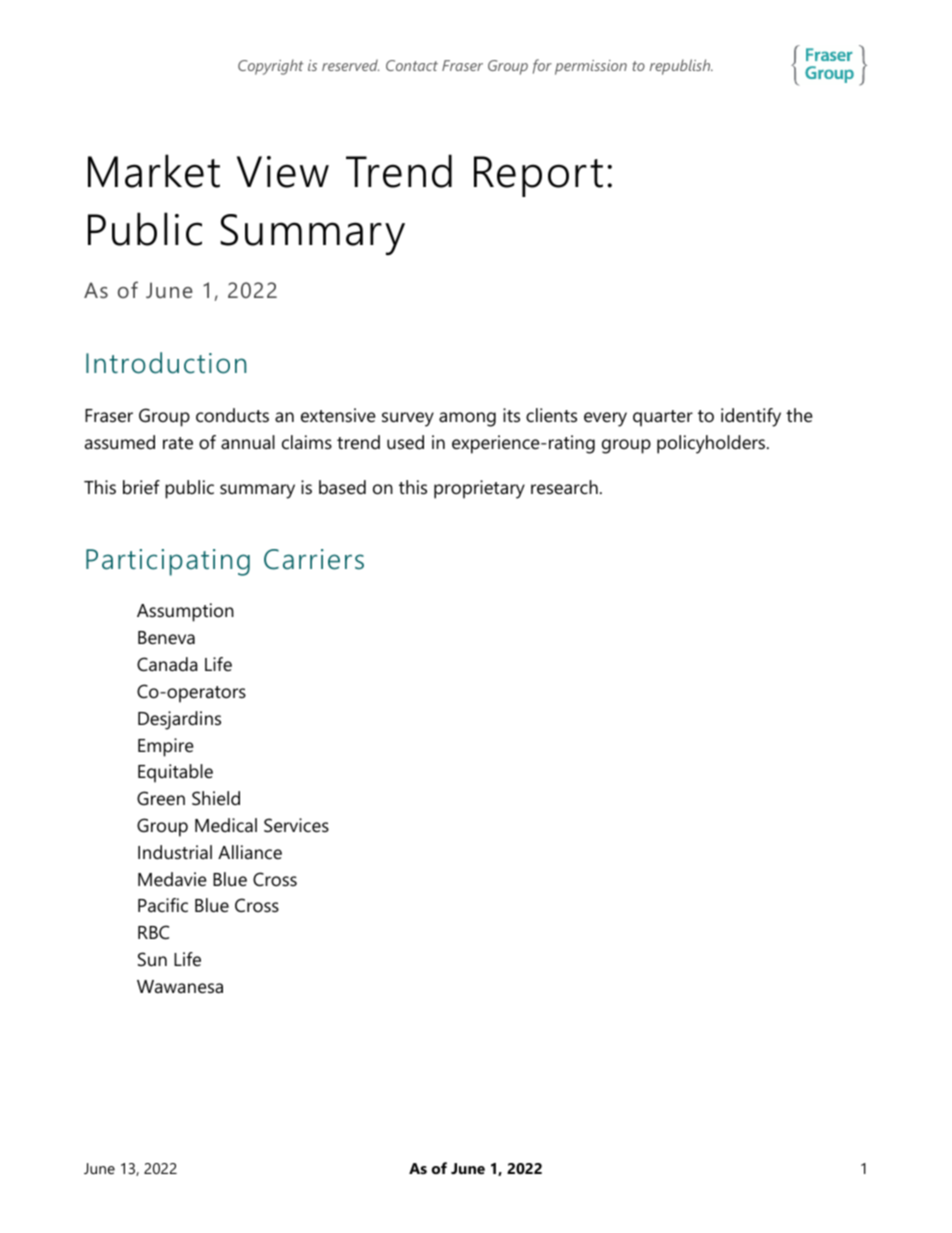  What do you see at coordinates (412, 65) in the screenshot?
I see `Contact` at bounding box center [412, 65].
